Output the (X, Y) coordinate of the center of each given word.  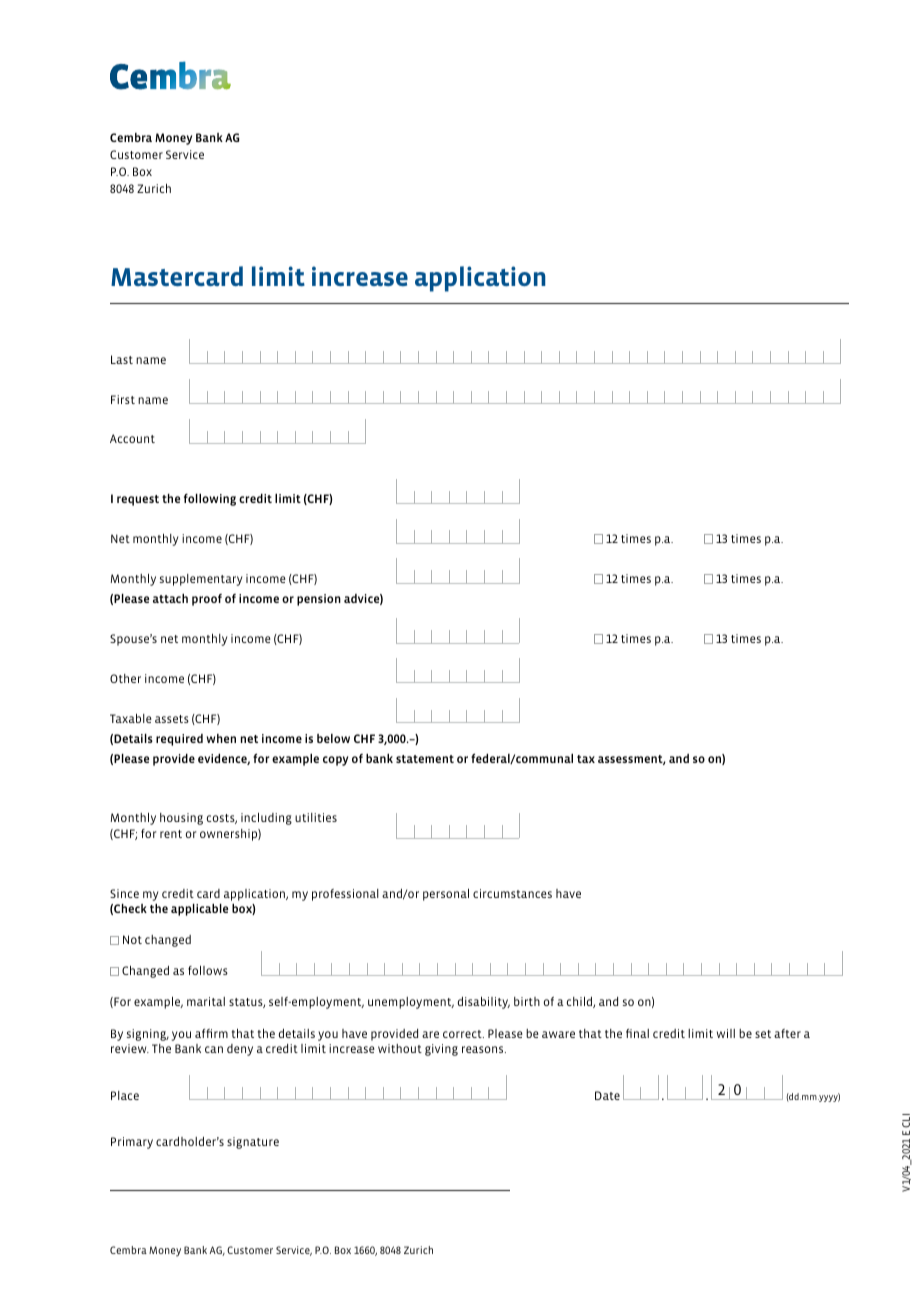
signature (253, 1143)
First (123, 399)
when (221, 738)
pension (319, 600)
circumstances (512, 893)
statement (425, 759)
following (210, 499)
